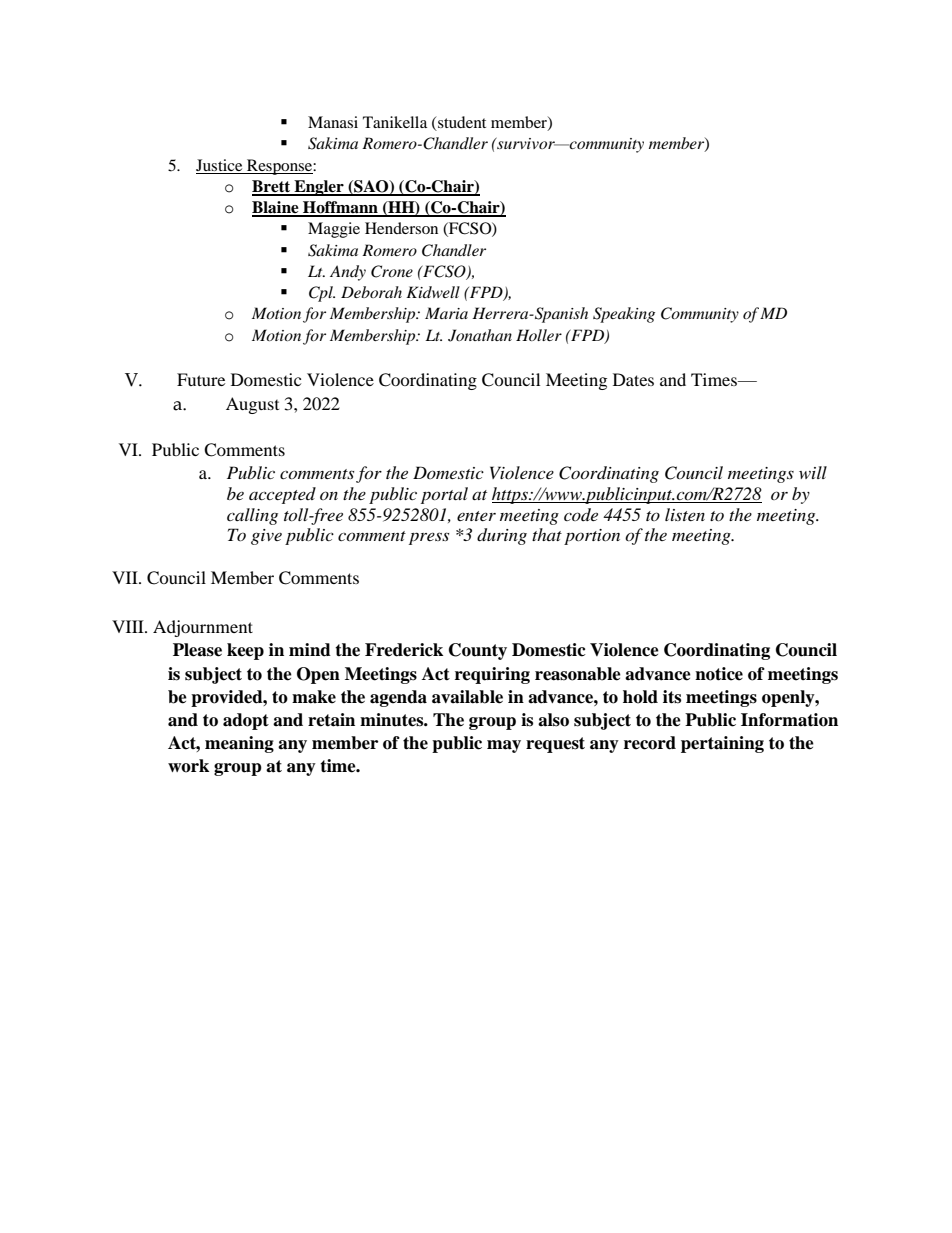 Image resolution: width=952 pixels, height=1233 pixels. Describe the element at coordinates (504, 746) in the screenshot. I see `may` at that location.
